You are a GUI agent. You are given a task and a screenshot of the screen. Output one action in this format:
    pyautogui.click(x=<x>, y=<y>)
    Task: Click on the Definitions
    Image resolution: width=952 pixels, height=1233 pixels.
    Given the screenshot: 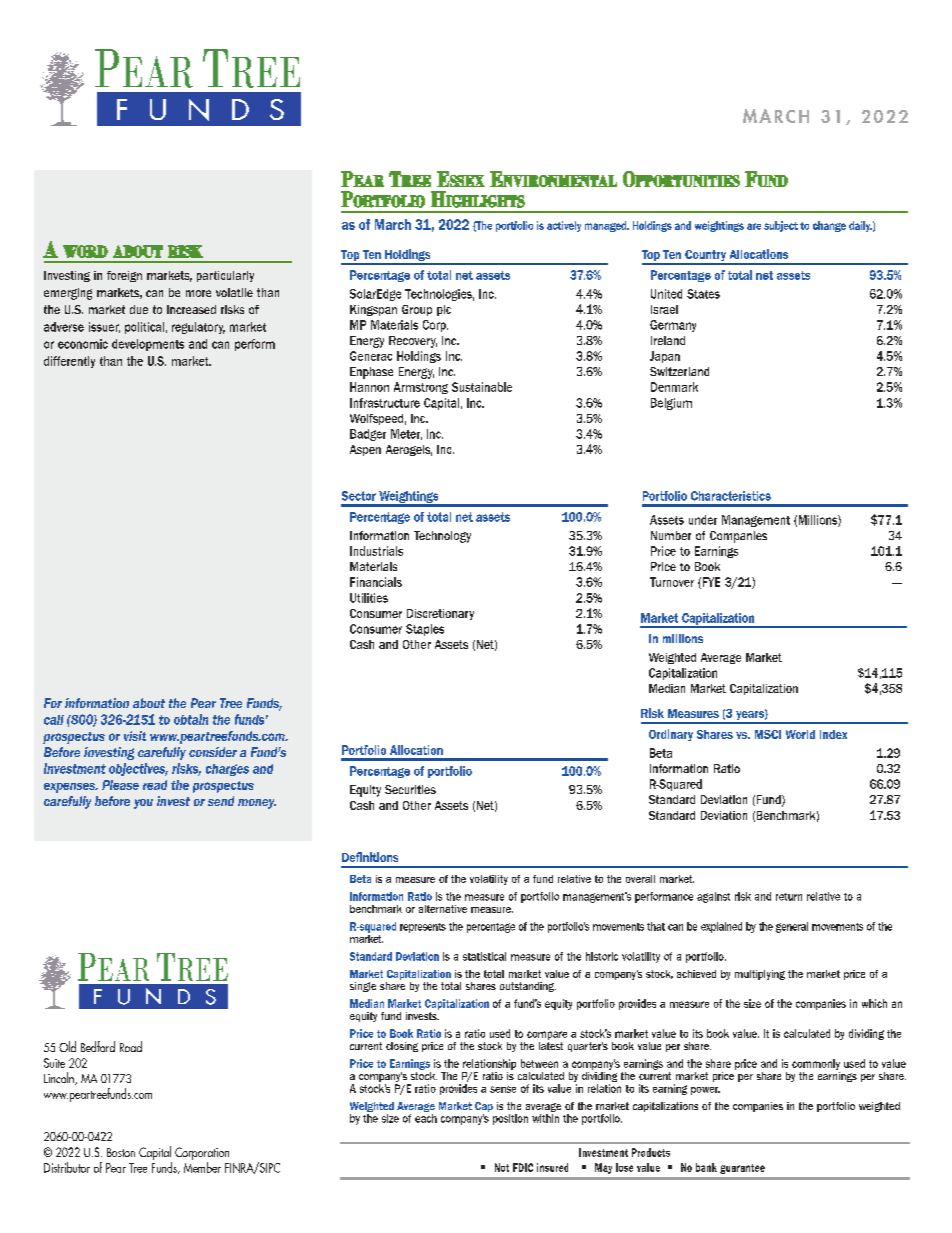 What is the action you would take?
    pyautogui.click(x=370, y=857)
